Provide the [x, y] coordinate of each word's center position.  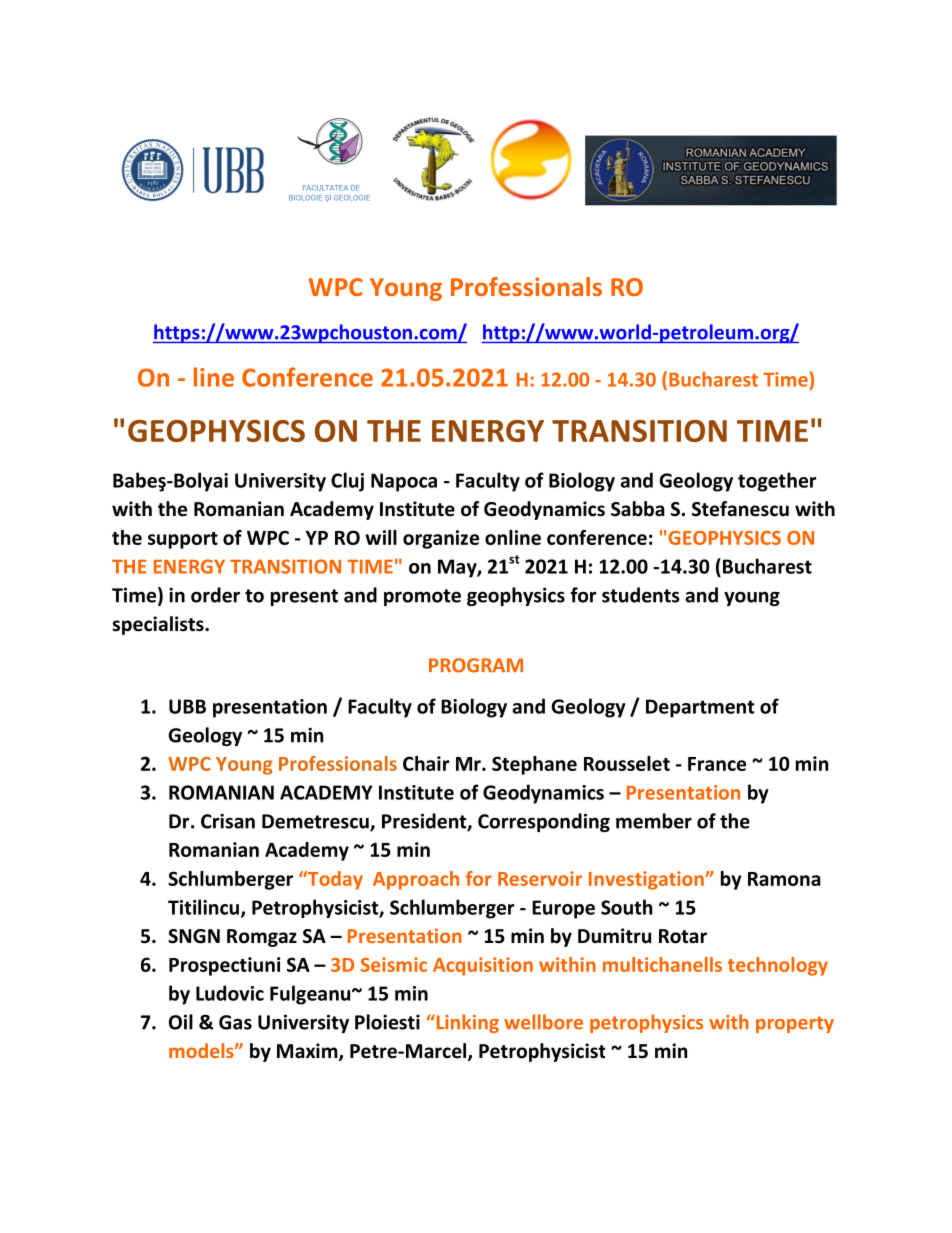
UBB [187, 706]
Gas [235, 1022]
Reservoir [540, 878]
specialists [159, 625]
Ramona [784, 879]
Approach [416, 880]
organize [441, 539]
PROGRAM [476, 665]
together [777, 482]
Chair [426, 763]
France [717, 764]
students [641, 595]
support [183, 540]
